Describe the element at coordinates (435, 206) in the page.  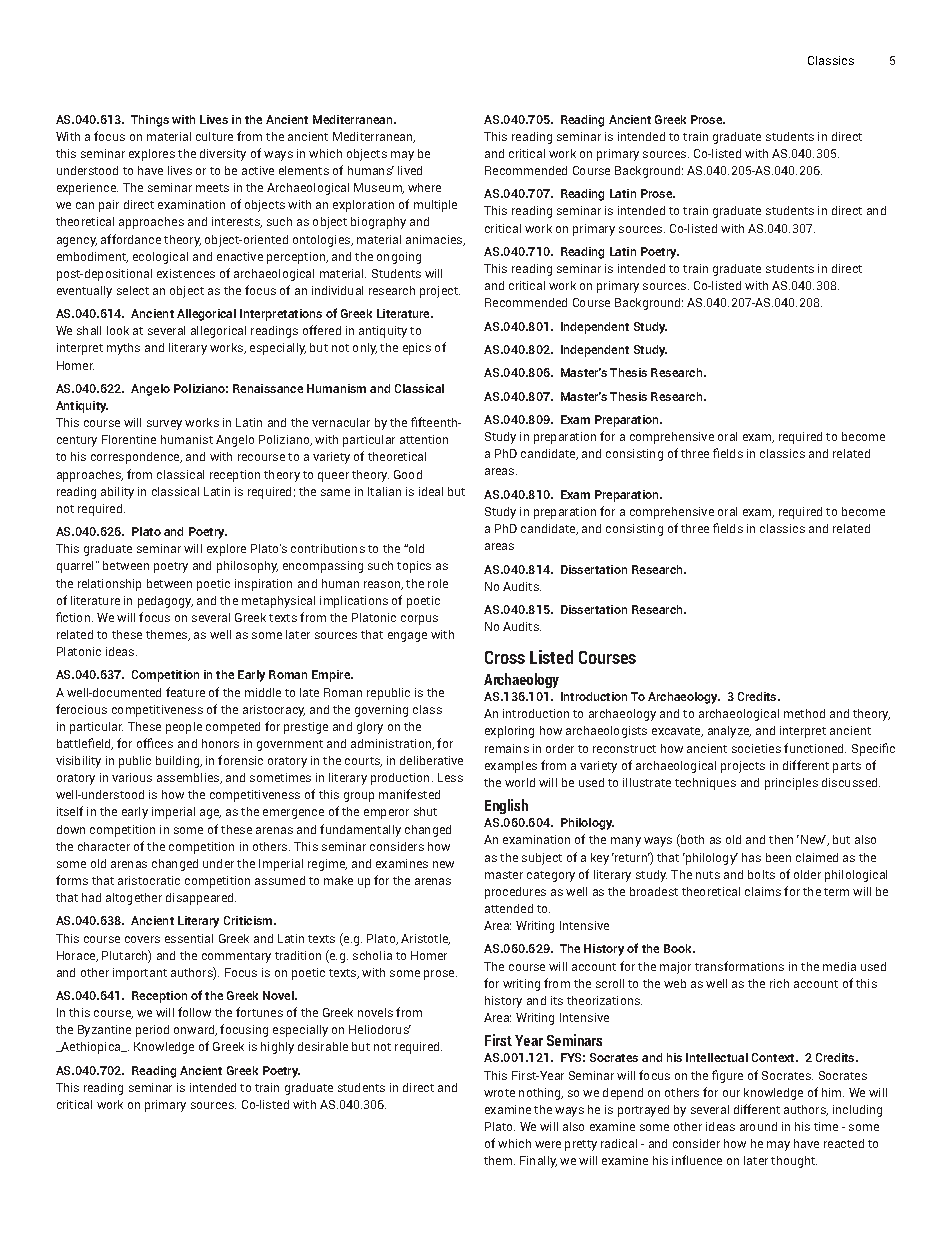
I see `multiple` at that location.
